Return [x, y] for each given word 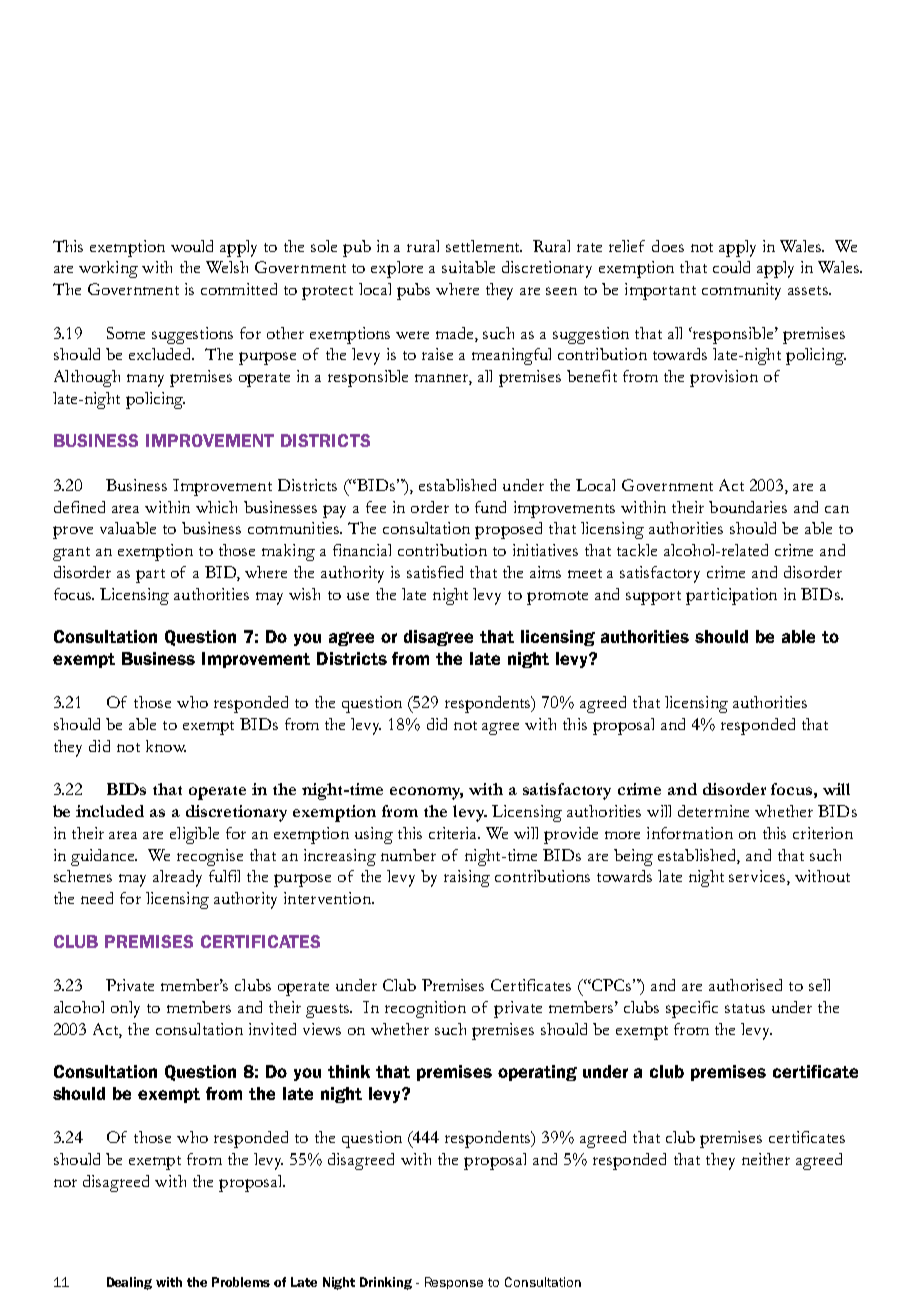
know [166, 746]
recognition [425, 1009]
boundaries [748, 507]
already [177, 878]
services [758, 877]
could [731, 267]
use [358, 596]
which [216, 507]
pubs [413, 291]
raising [467, 878]
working [108, 269]
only [125, 1009]
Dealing [129, 1283]
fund [490, 507]
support [653, 598]
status [745, 1008]
